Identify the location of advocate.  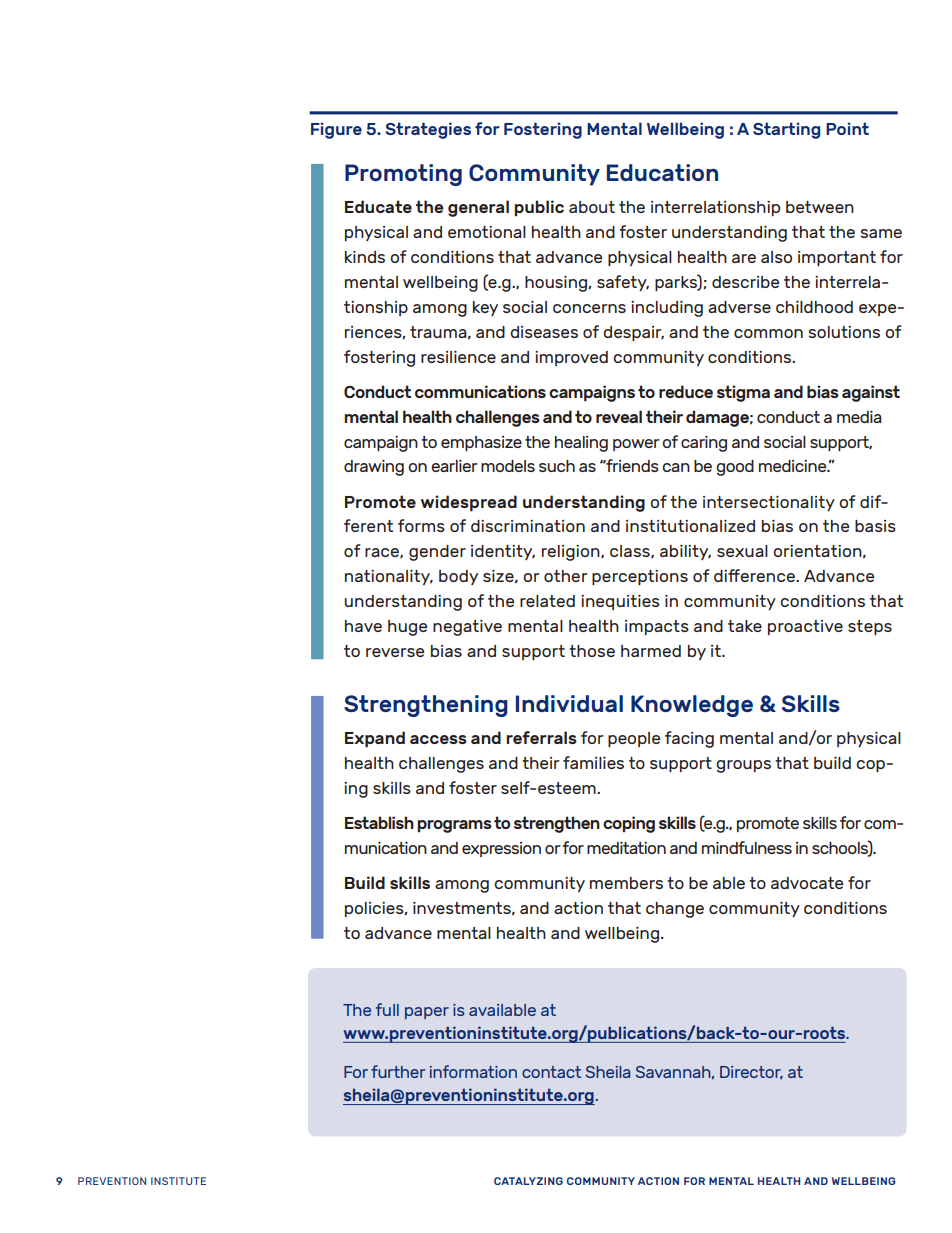
(807, 883).
